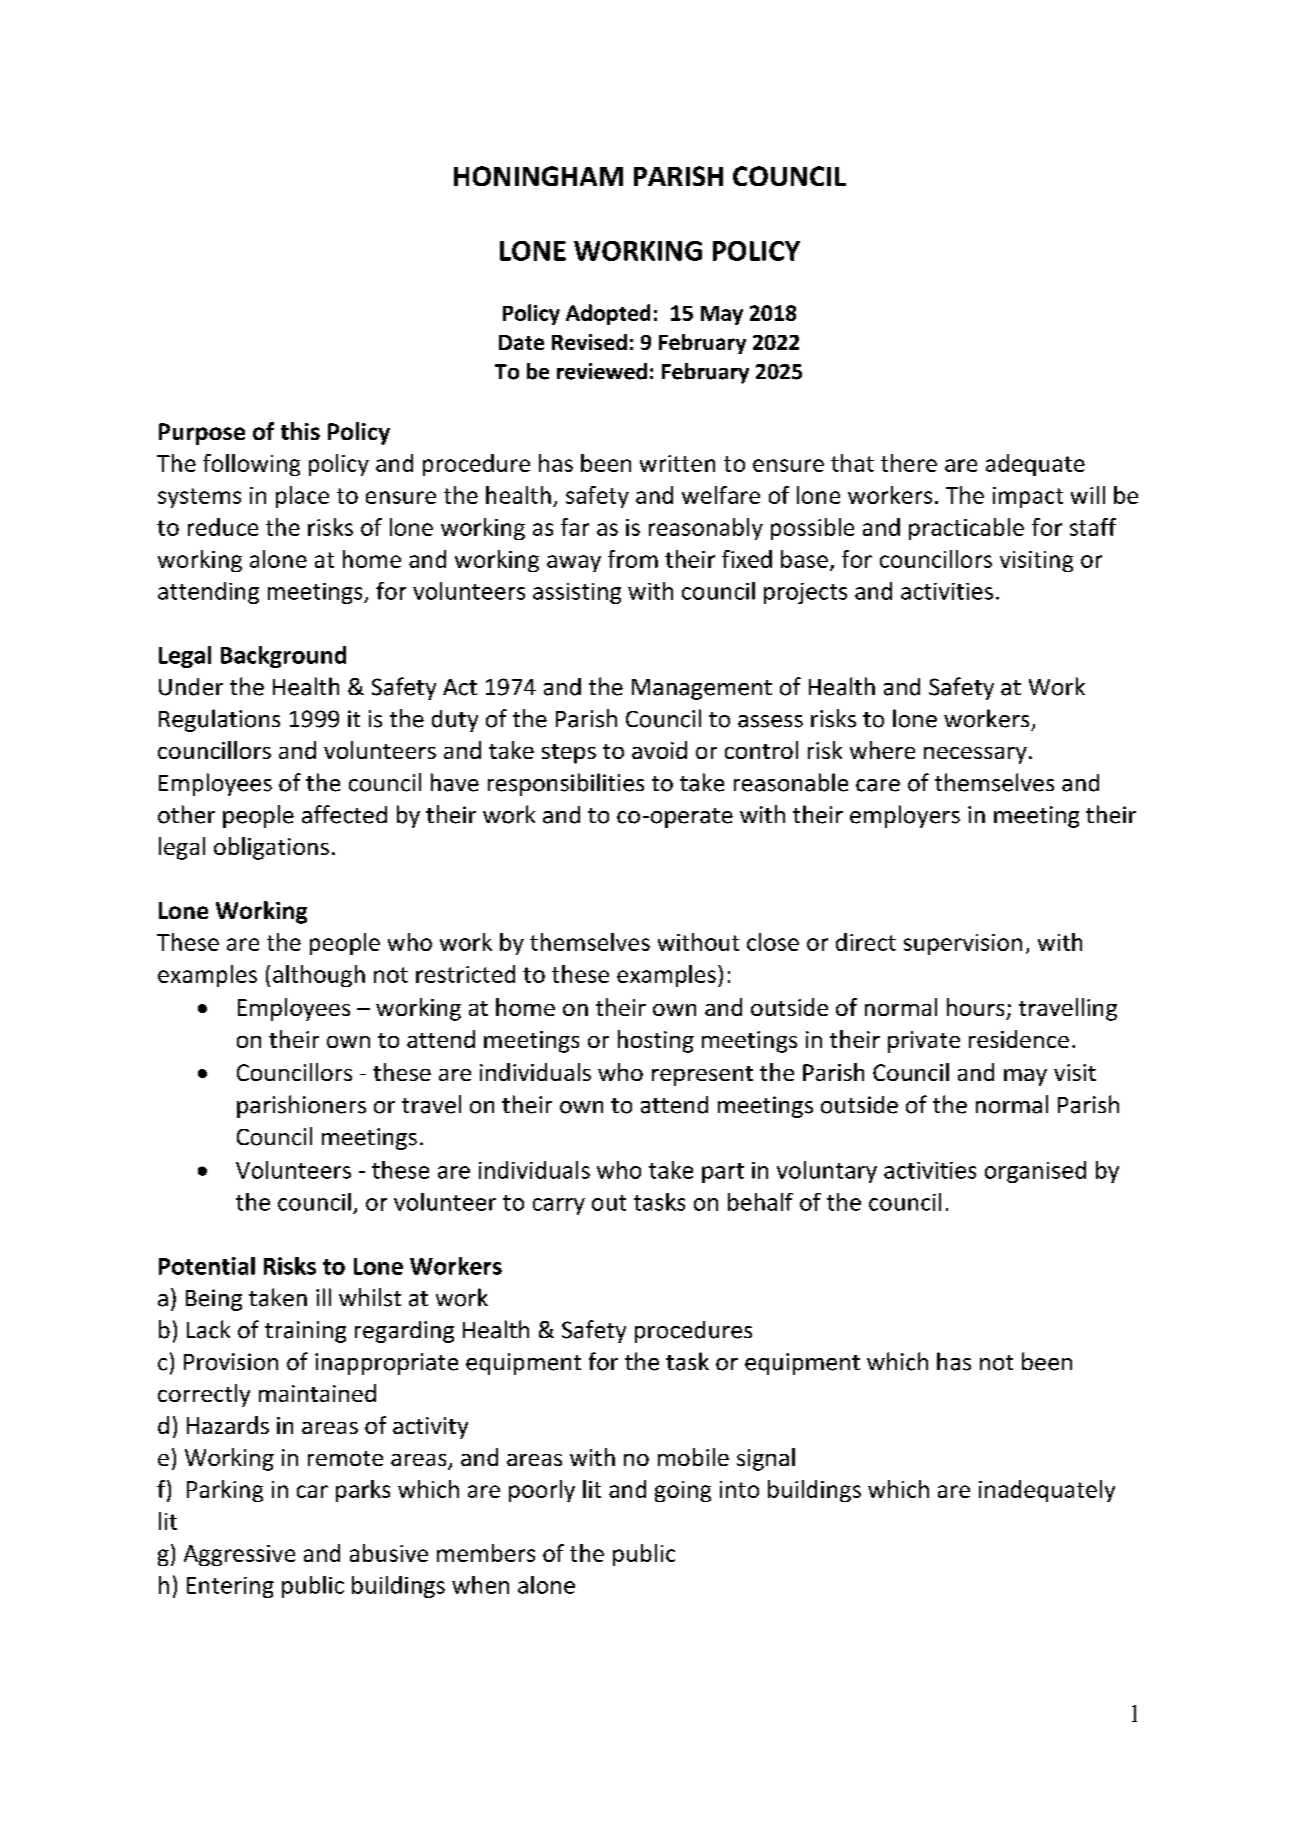  Describe the element at coordinates (723, 1173) in the screenshot. I see `part` at that location.
